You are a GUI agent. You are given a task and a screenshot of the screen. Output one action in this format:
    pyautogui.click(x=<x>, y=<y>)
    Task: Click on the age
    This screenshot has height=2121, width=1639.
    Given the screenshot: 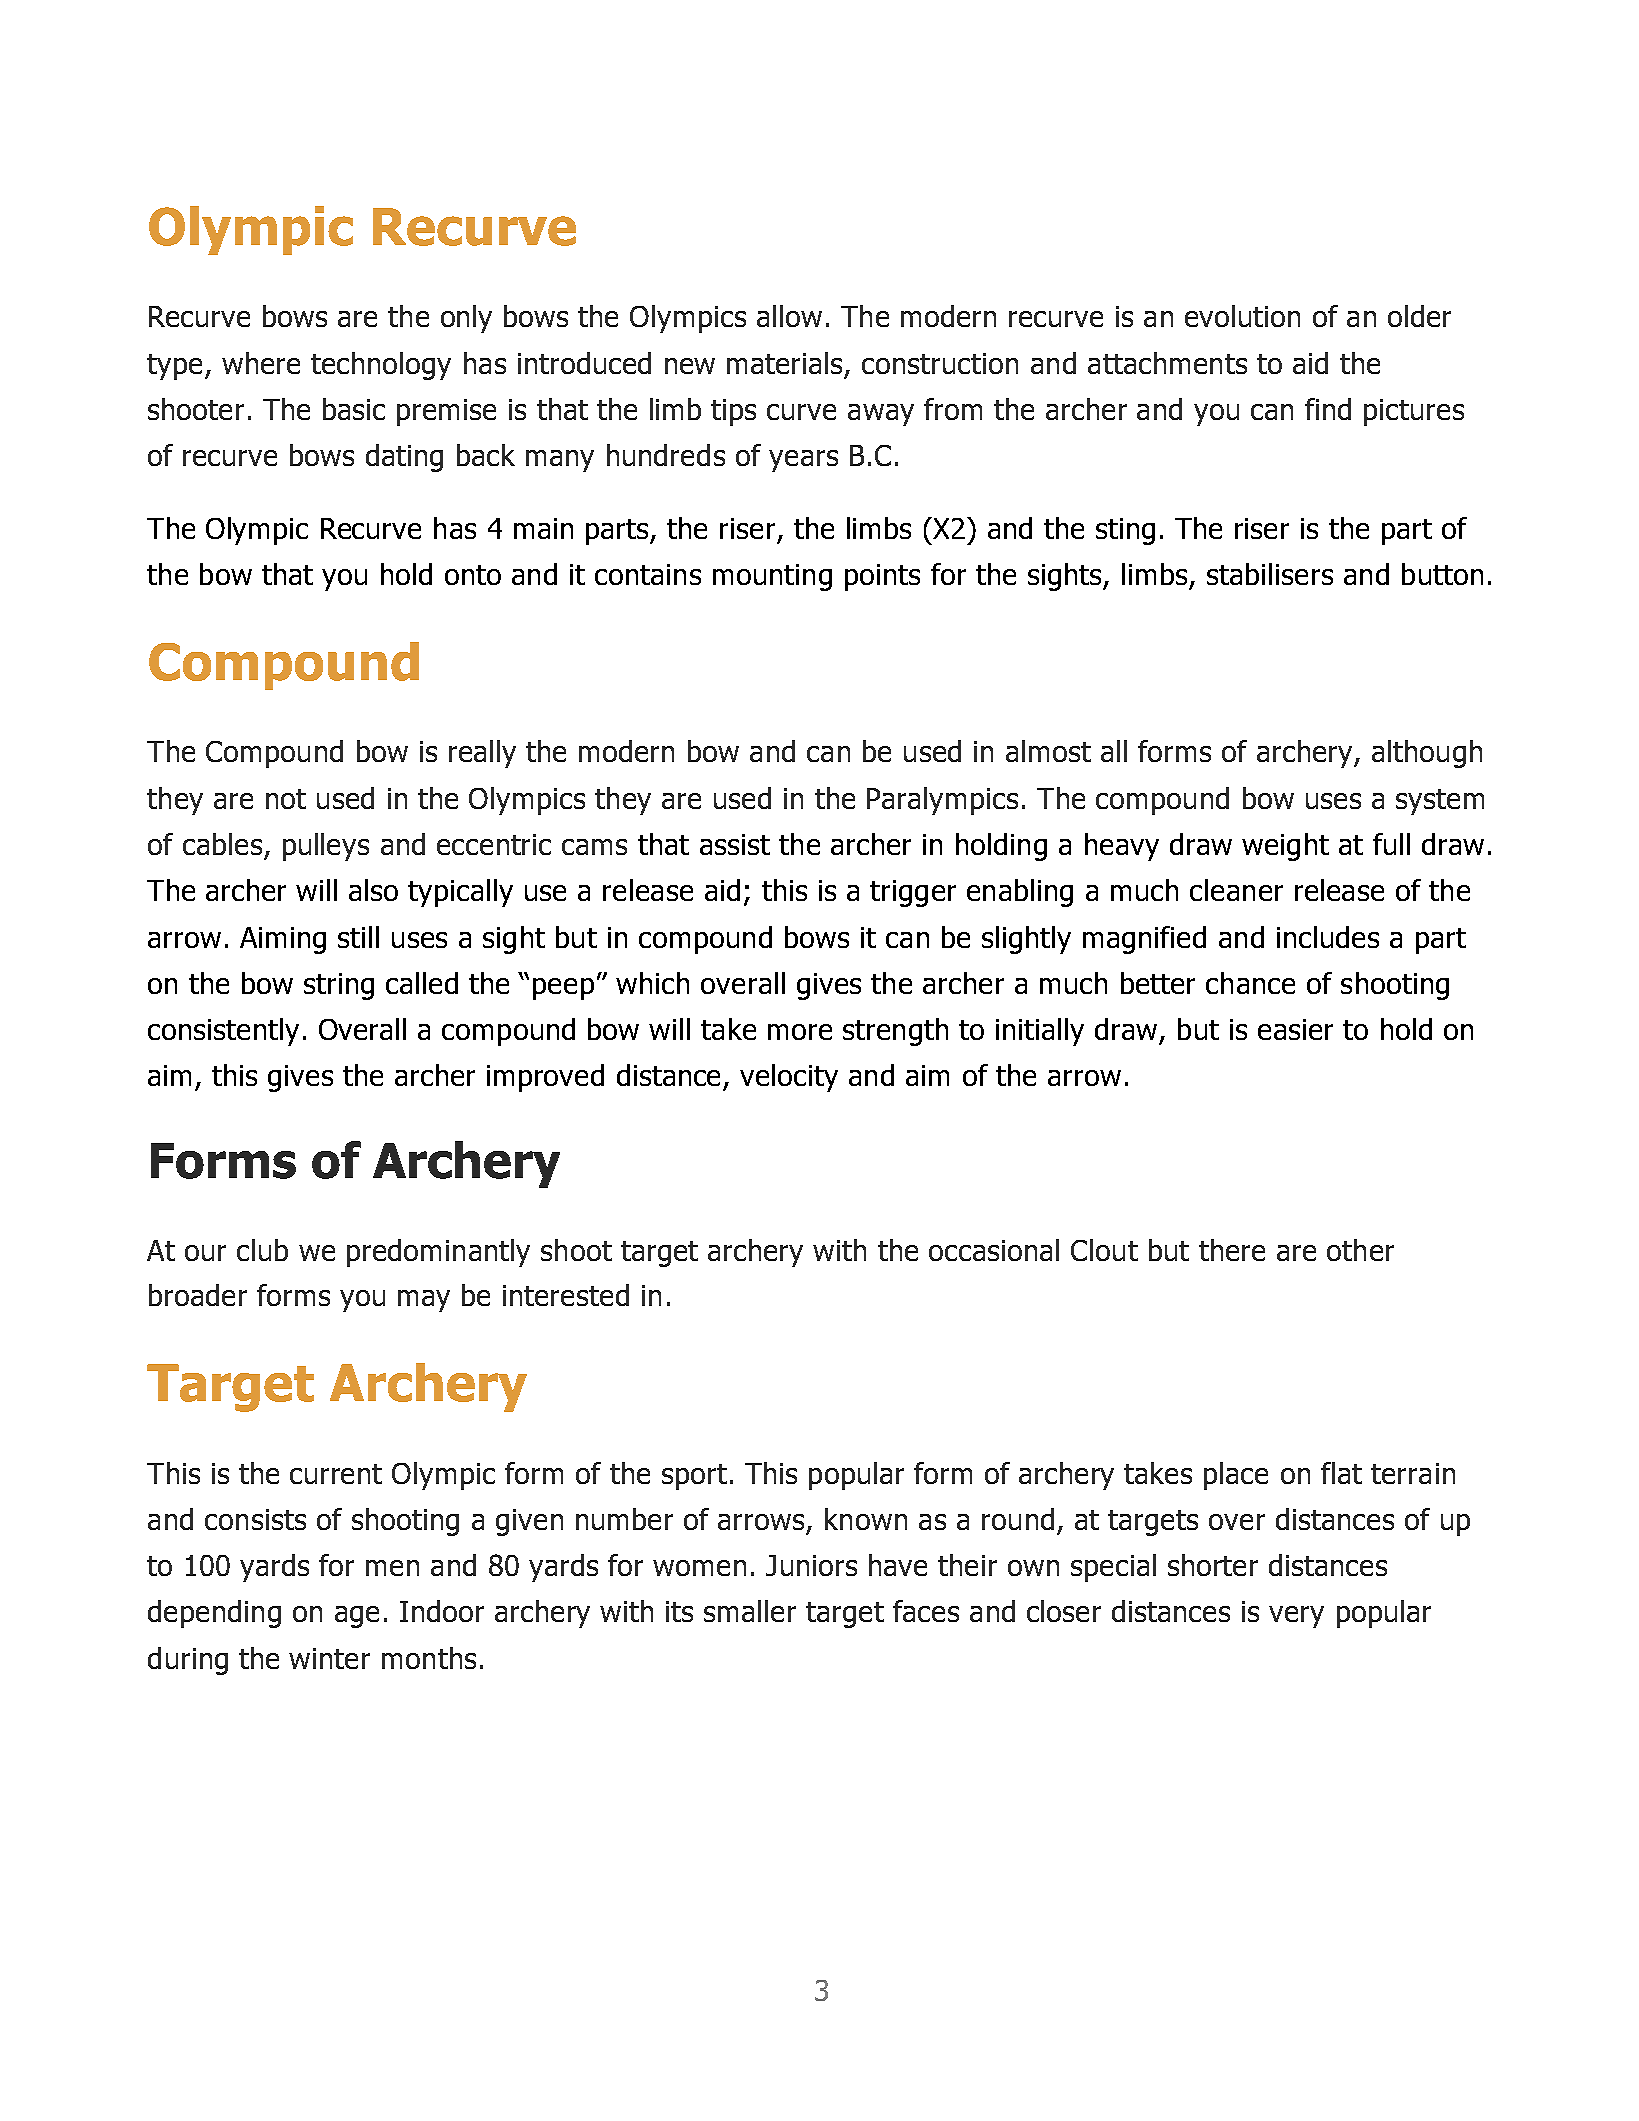 What is the action you would take?
    pyautogui.click(x=357, y=1617)
